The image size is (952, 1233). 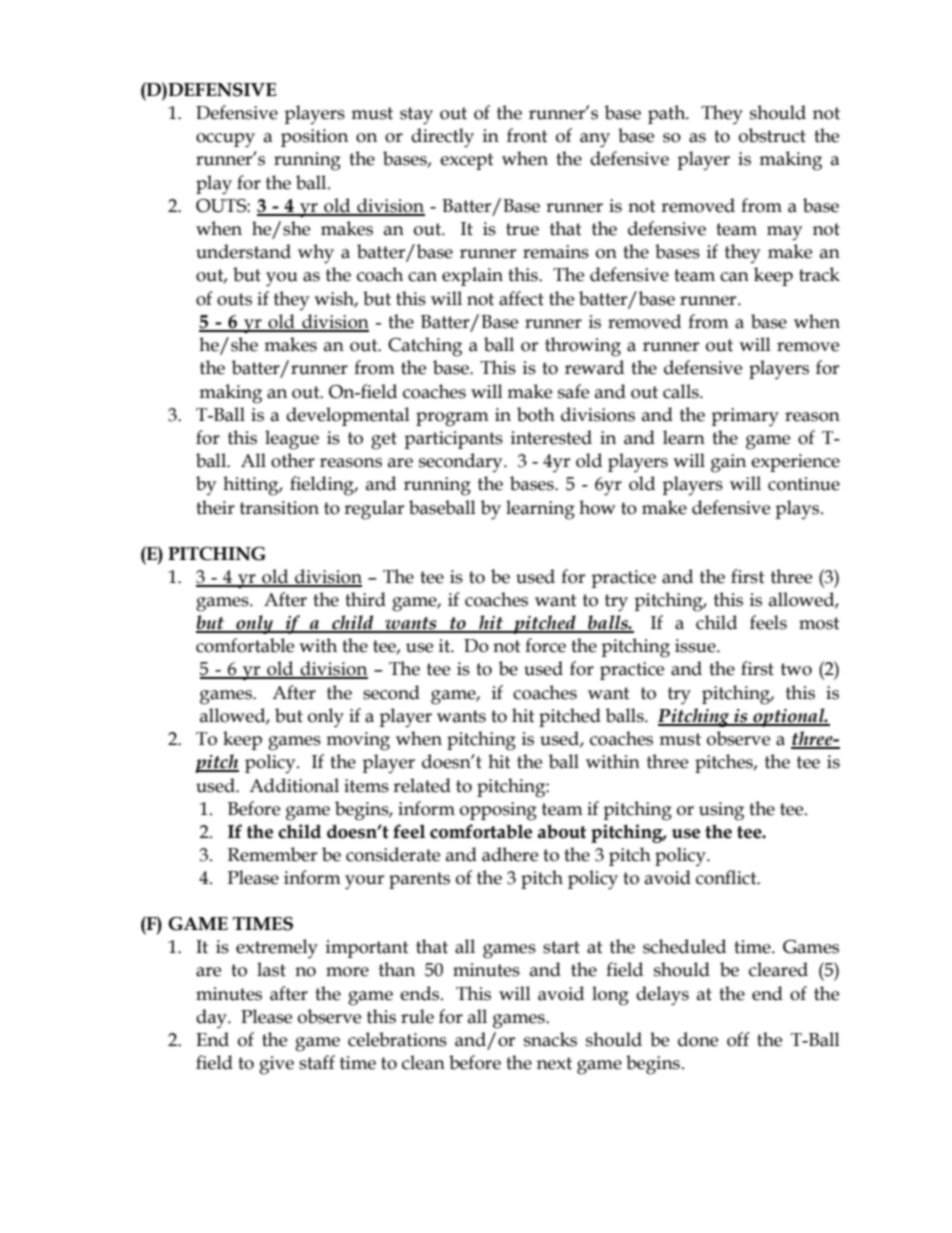 What do you see at coordinates (314, 138) in the screenshot?
I see `position` at bounding box center [314, 138].
